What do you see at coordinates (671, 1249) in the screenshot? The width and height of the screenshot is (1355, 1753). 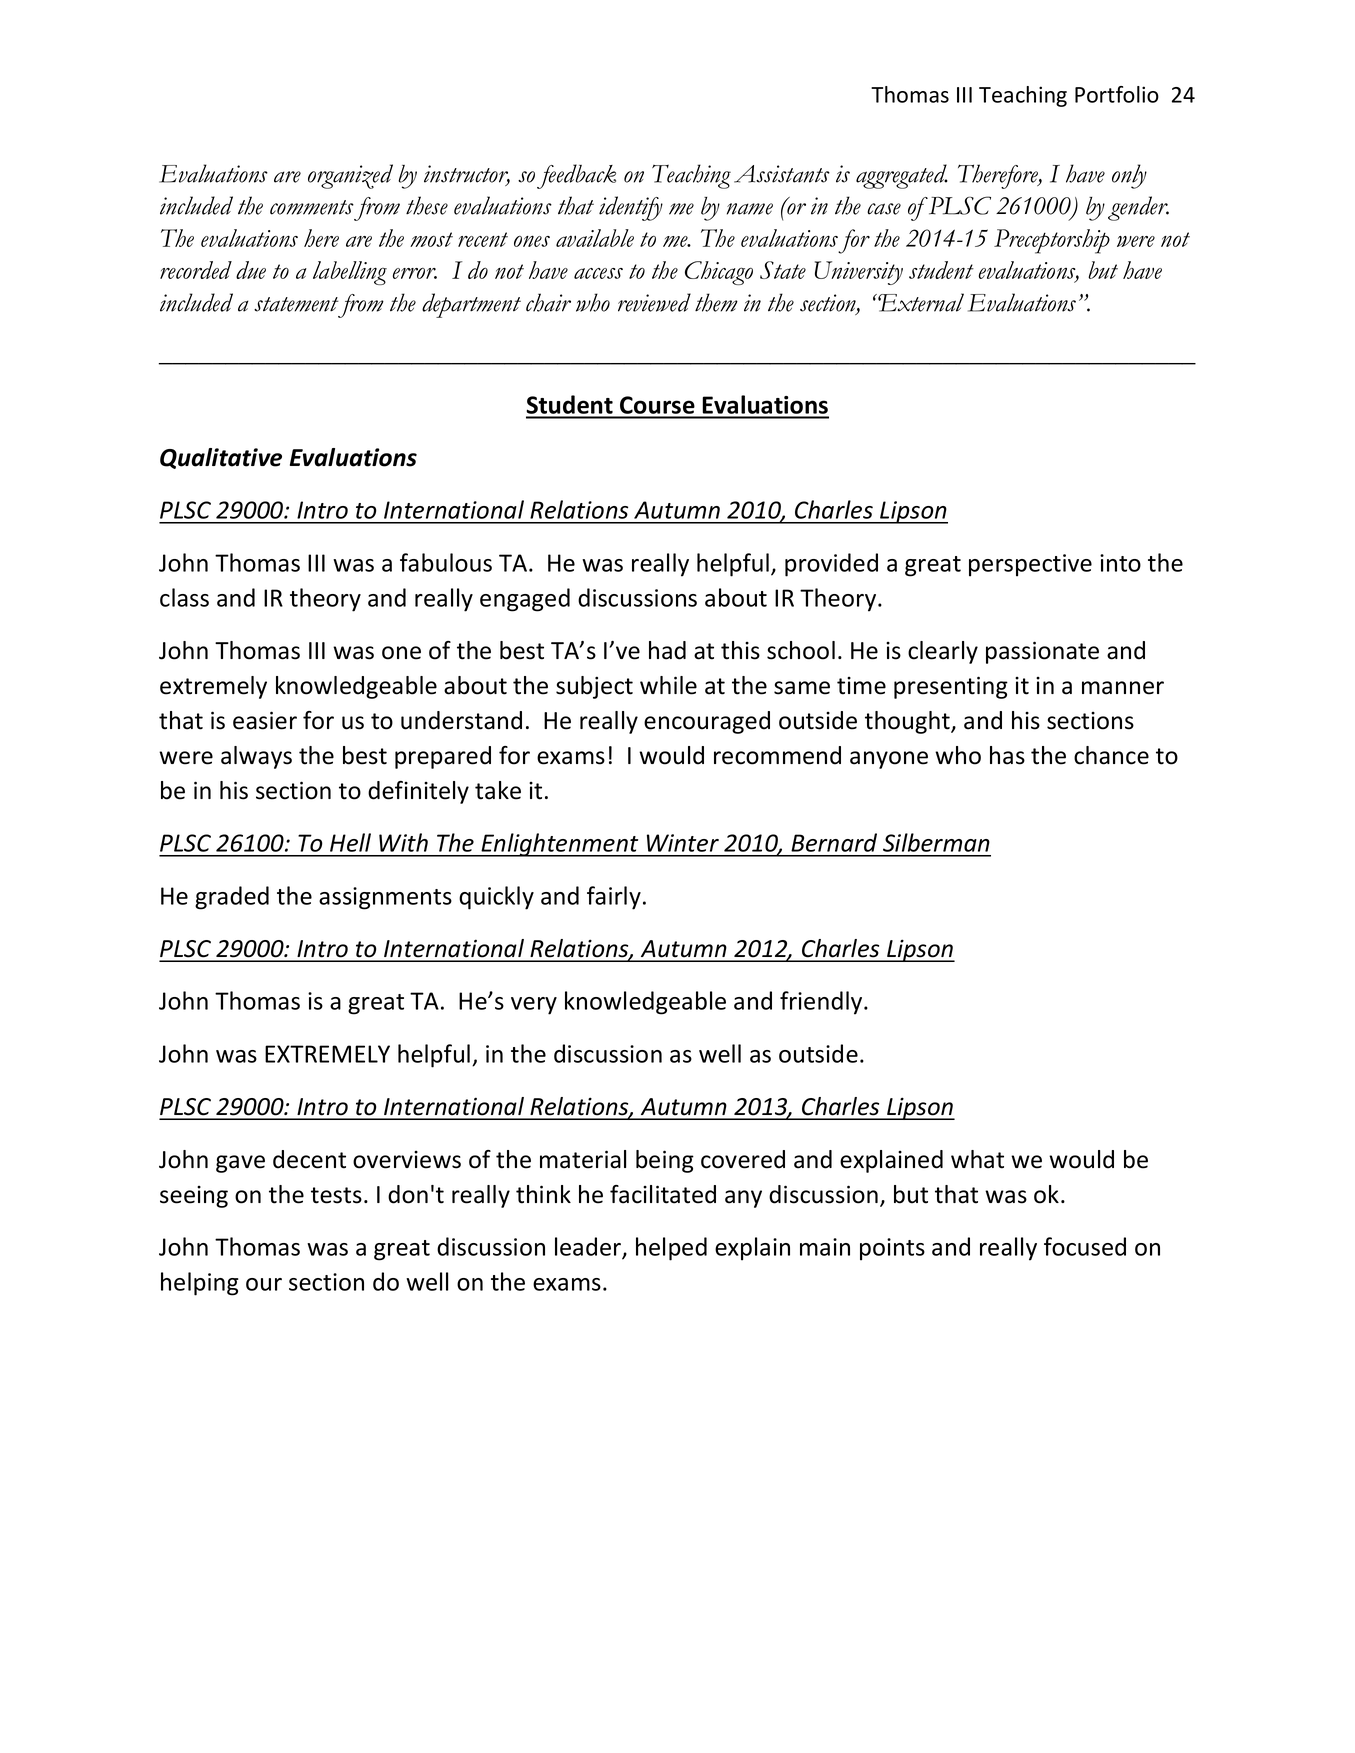 I see `helped` at bounding box center [671, 1249].
